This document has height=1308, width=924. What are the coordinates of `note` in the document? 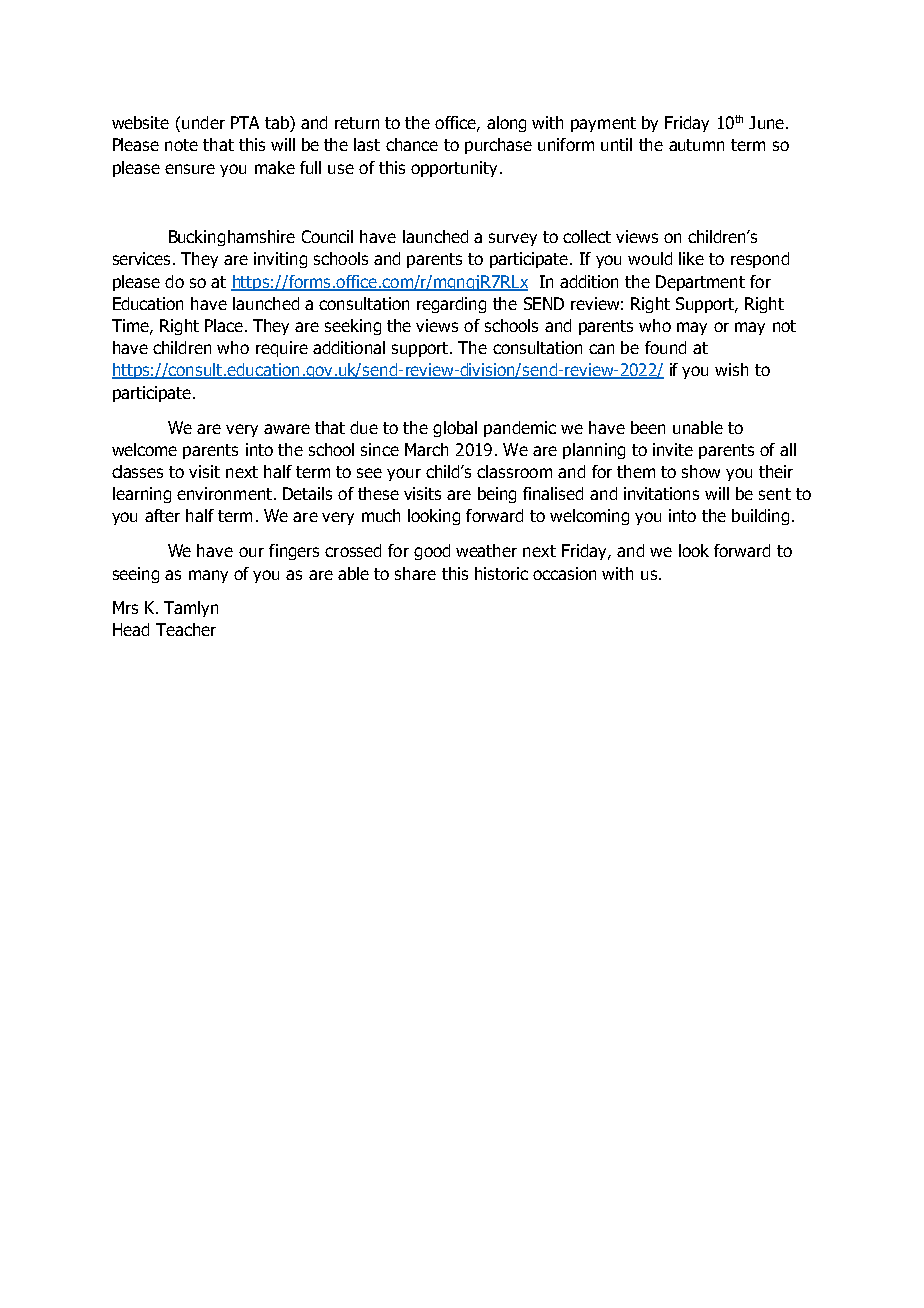 It's located at (181, 145).
